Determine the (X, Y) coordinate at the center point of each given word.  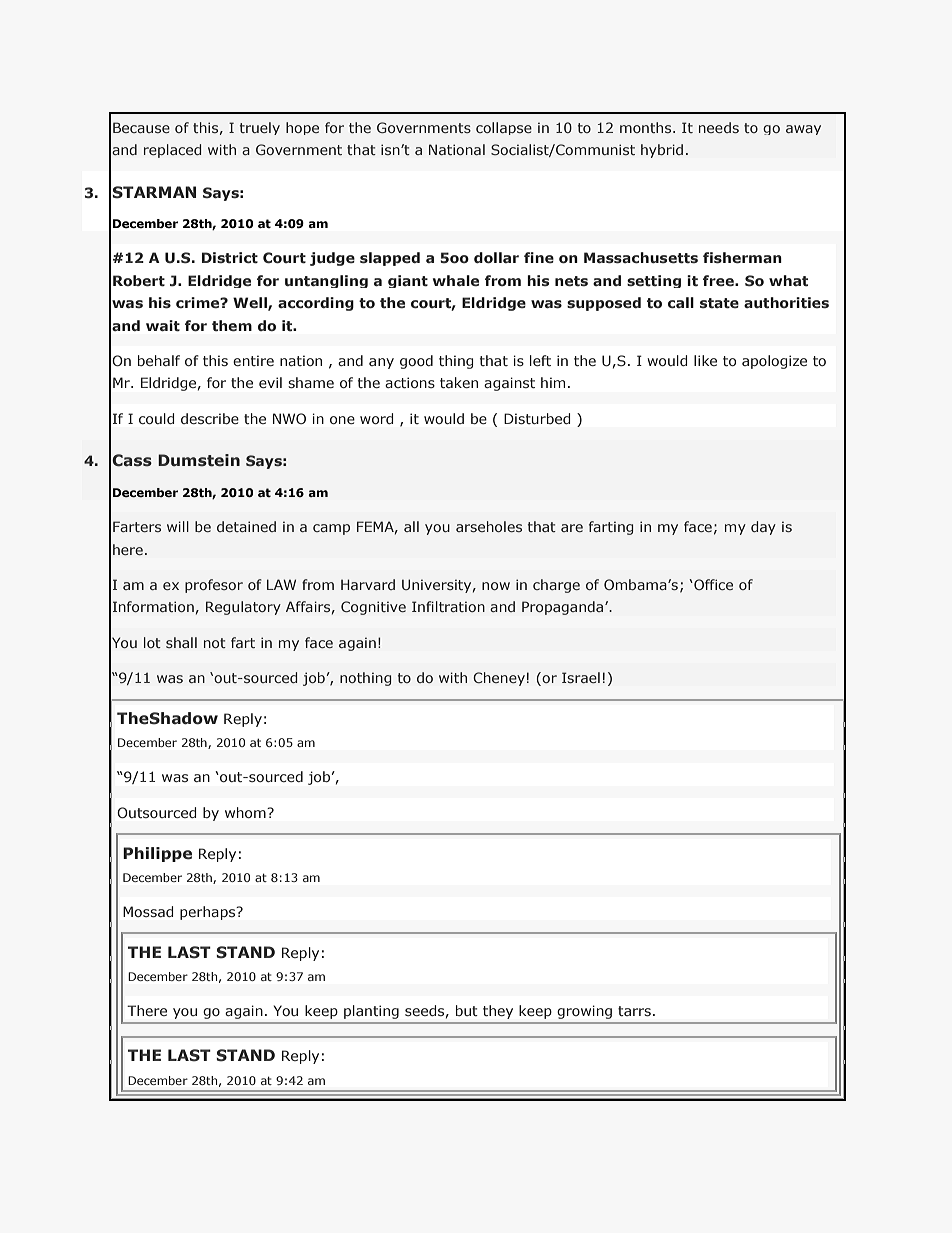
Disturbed (537, 418)
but (467, 1010)
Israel (581, 677)
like (705, 360)
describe (210, 418)
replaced (172, 151)
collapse (504, 128)
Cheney (499, 679)
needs (719, 127)
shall (181, 642)
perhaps (209, 913)
